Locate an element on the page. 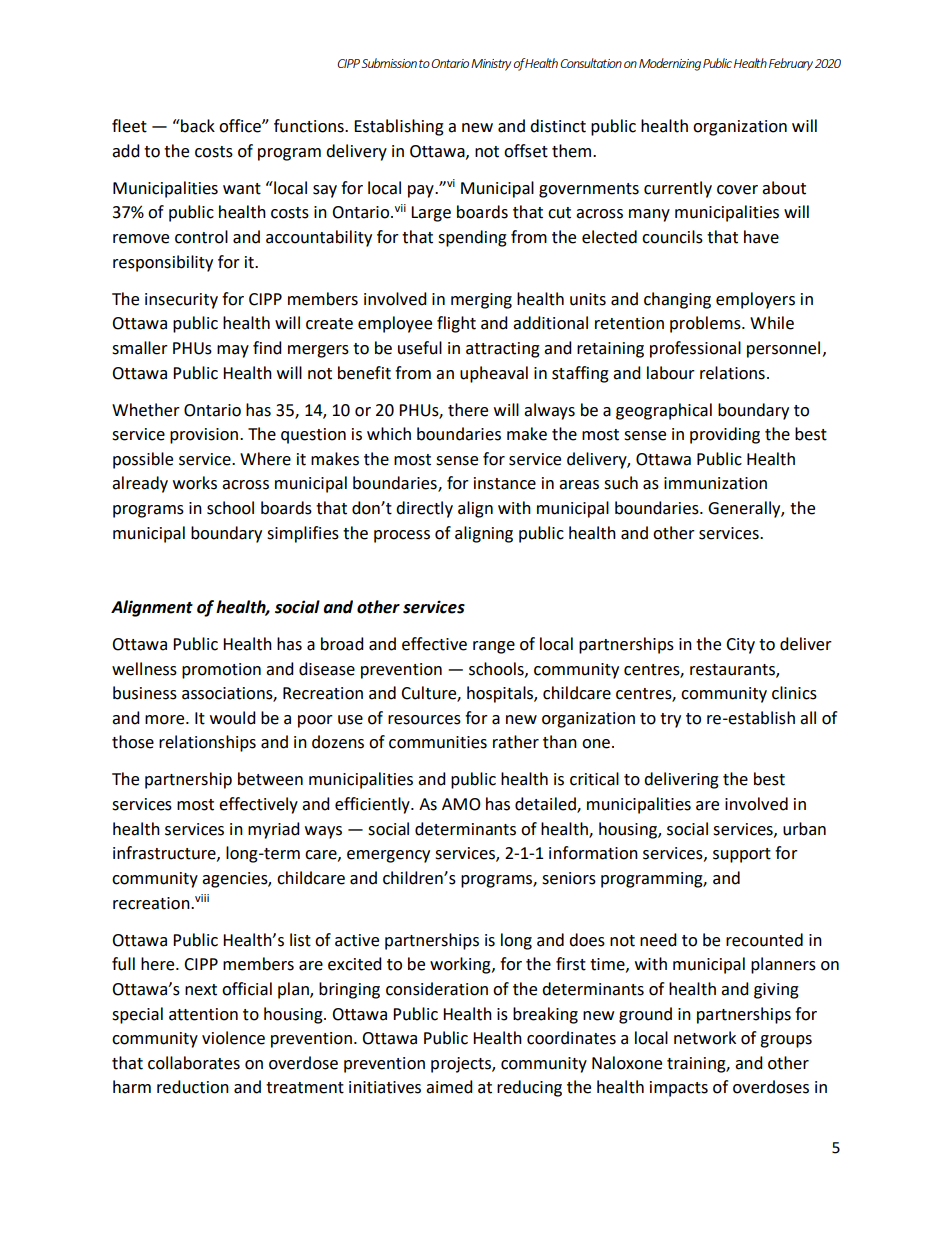  Ministry is located at coordinates (491, 65).
